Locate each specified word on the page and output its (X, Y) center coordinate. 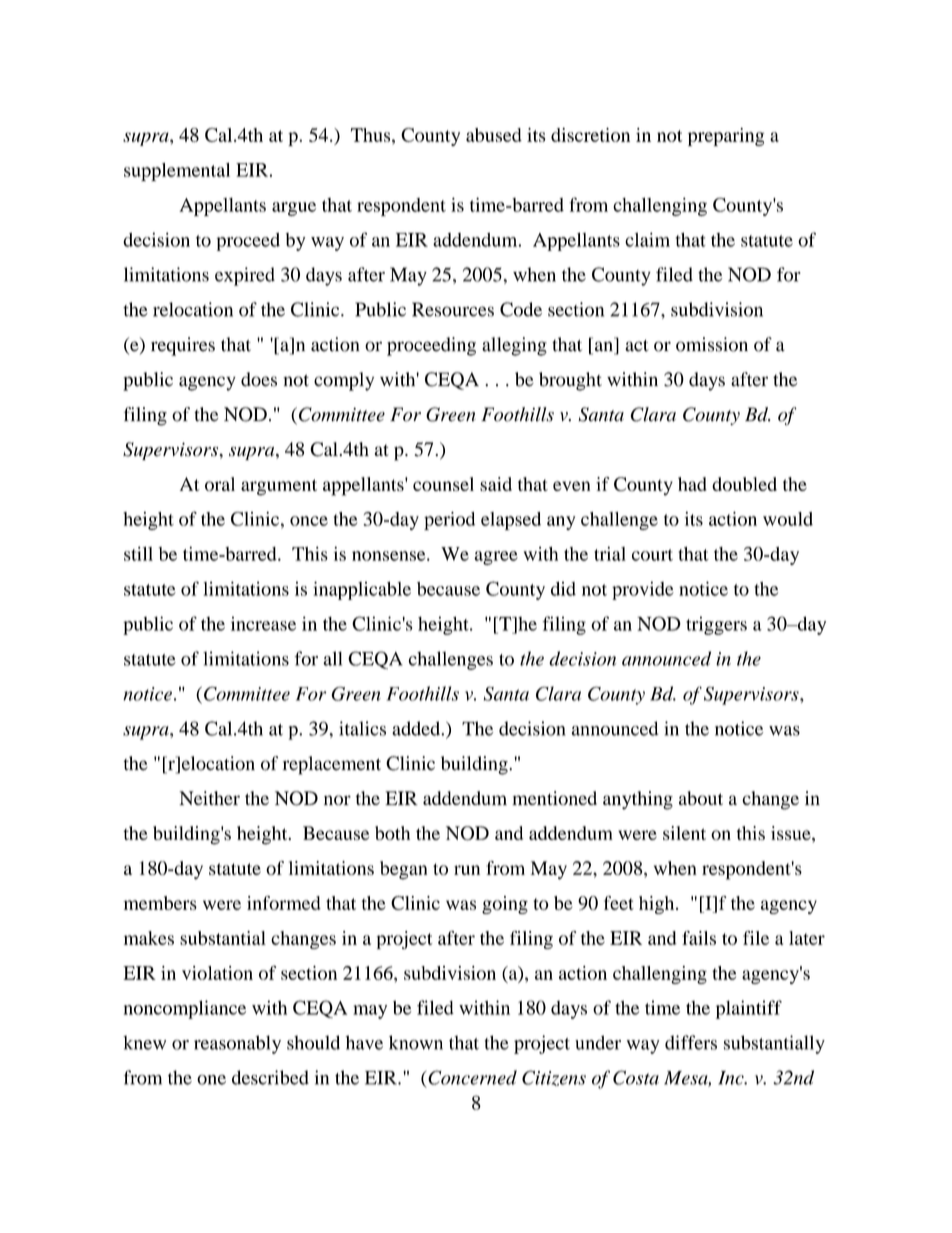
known (416, 1042)
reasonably (237, 1044)
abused (494, 135)
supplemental (177, 172)
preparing (726, 137)
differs (691, 1042)
